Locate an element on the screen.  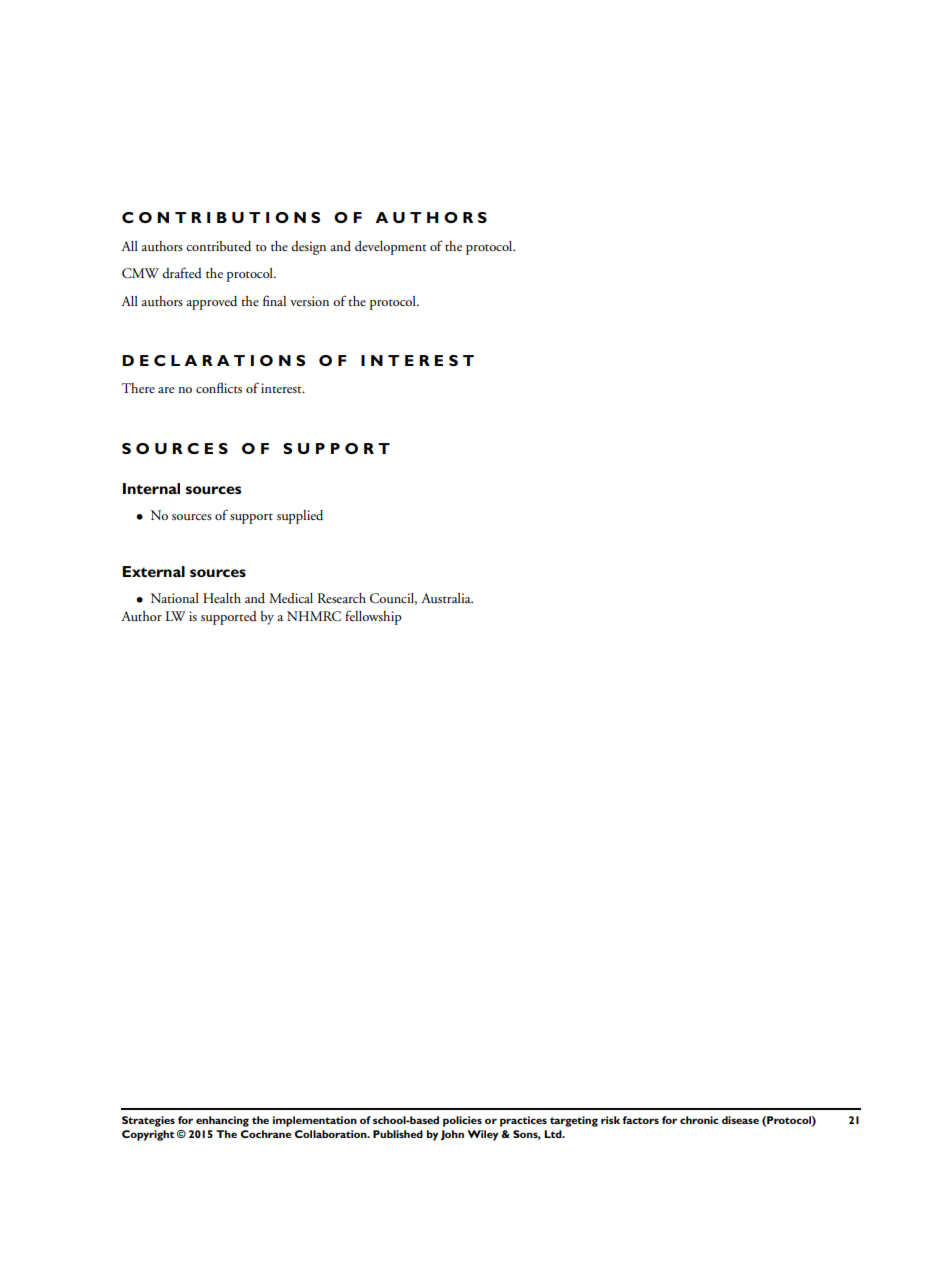
Cochrane is located at coordinates (265, 1134).
